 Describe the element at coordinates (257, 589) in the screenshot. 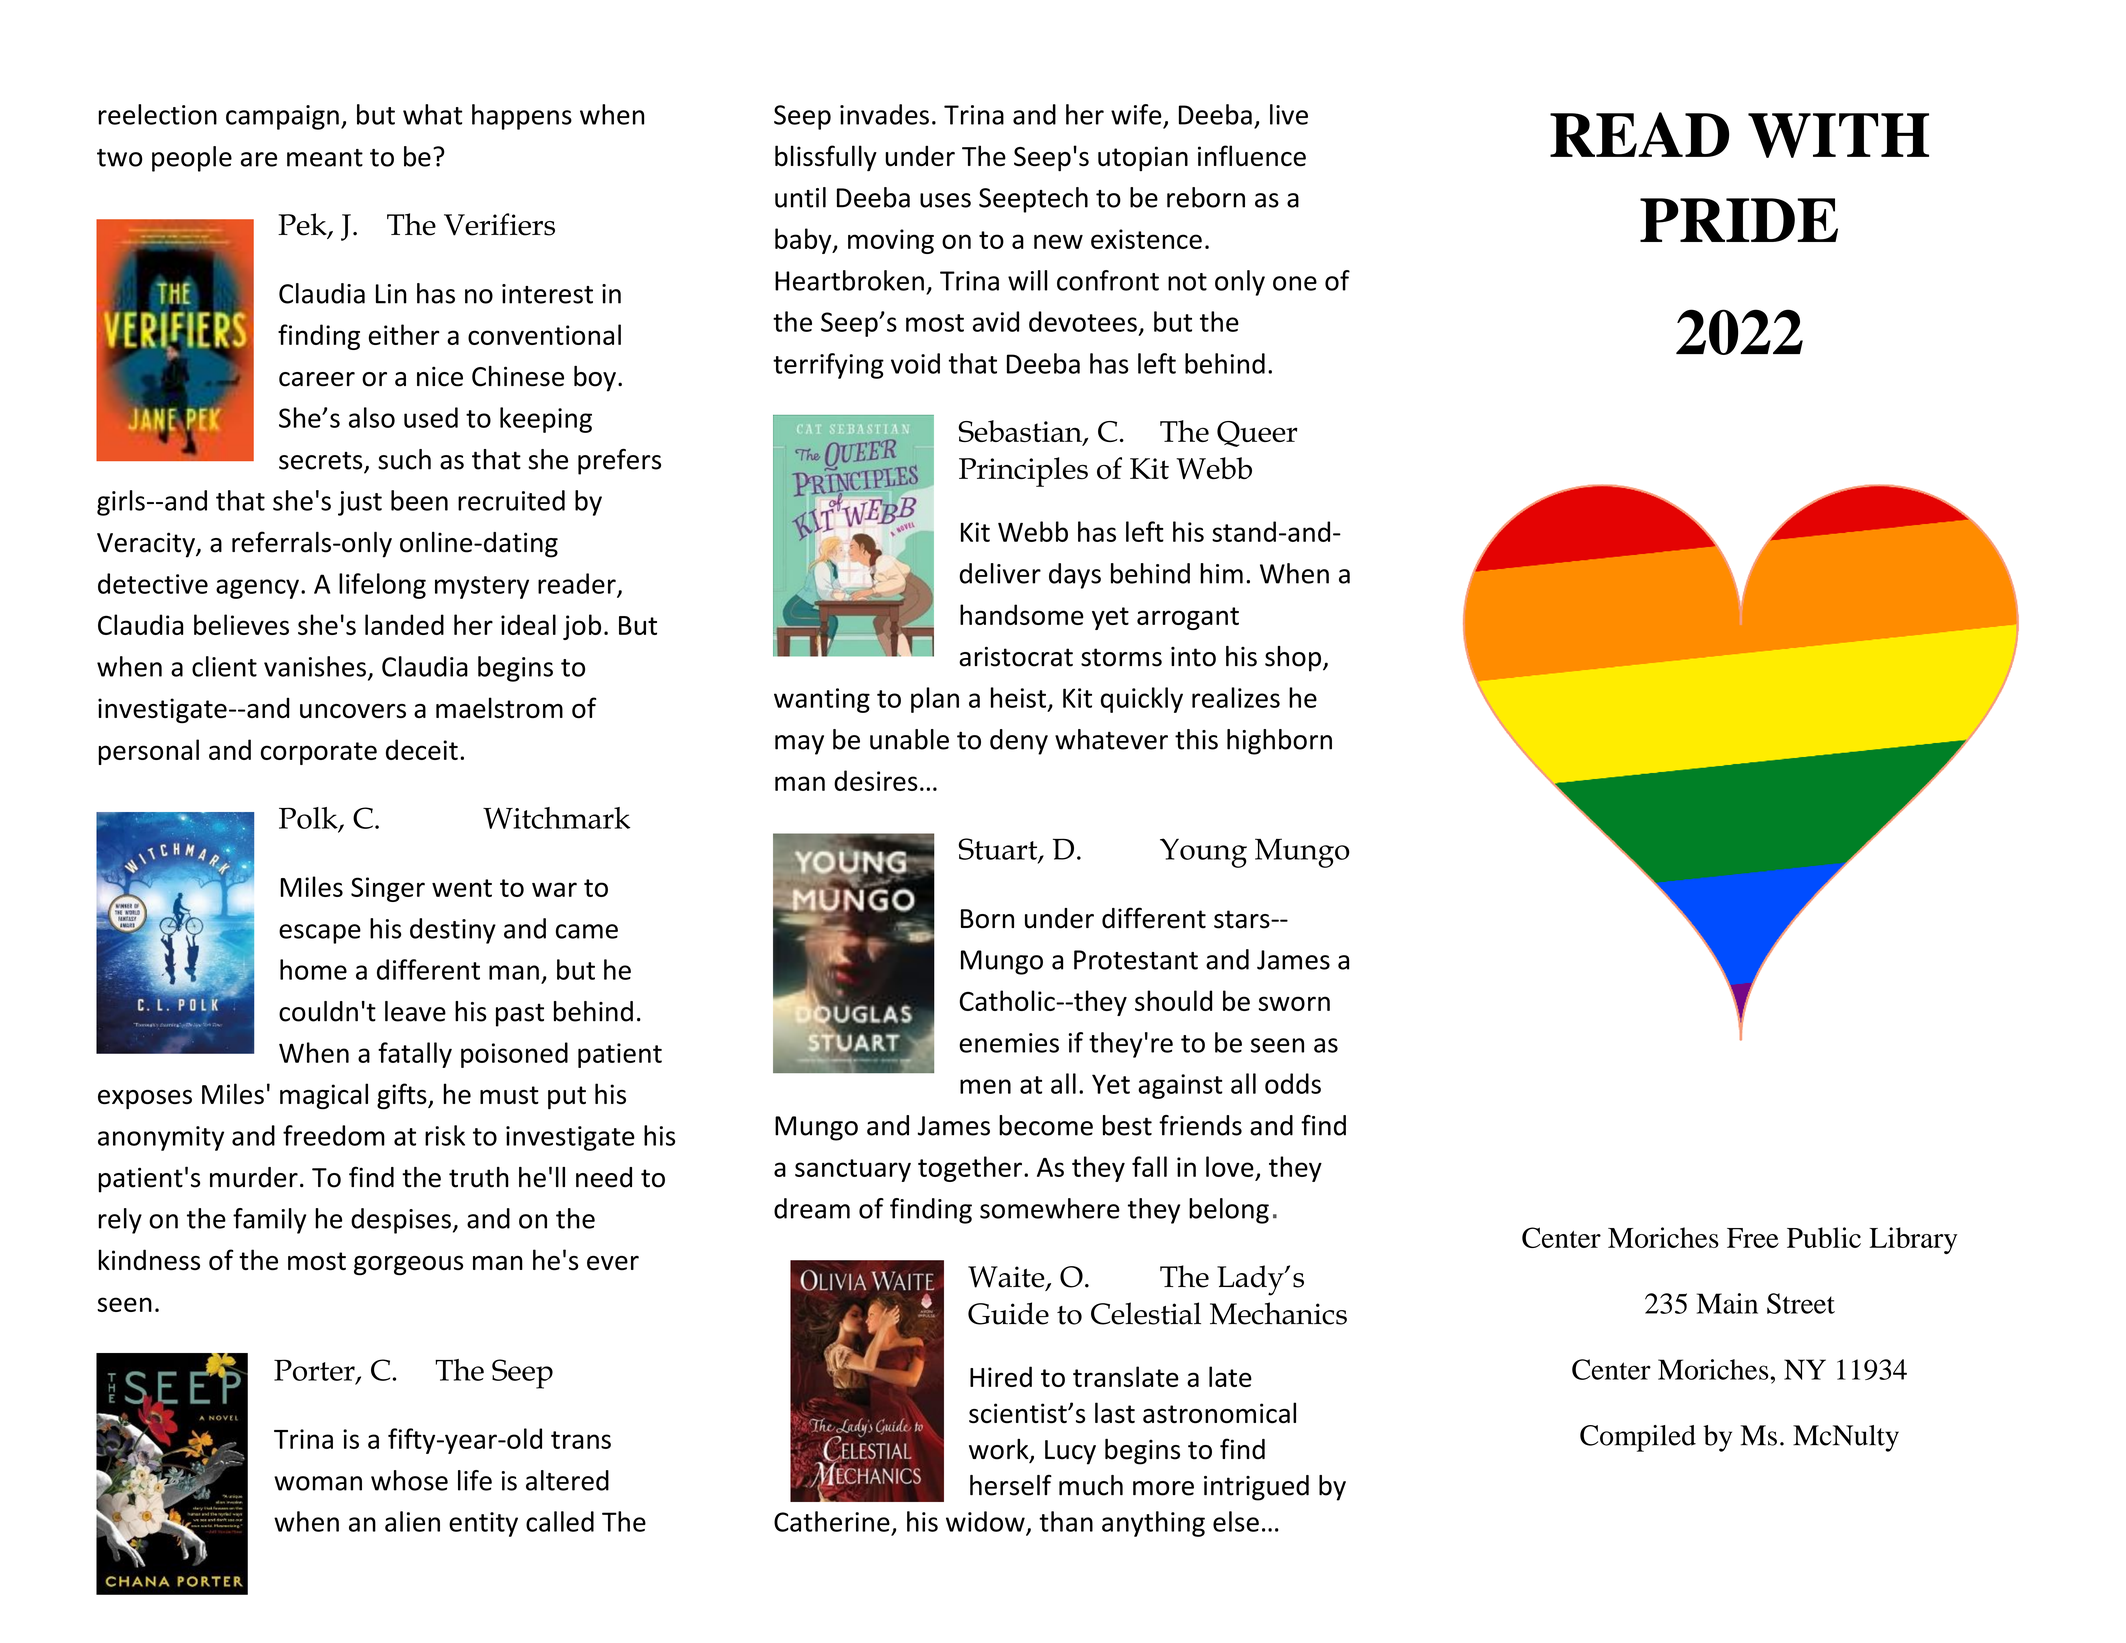

I see `agency` at that location.
